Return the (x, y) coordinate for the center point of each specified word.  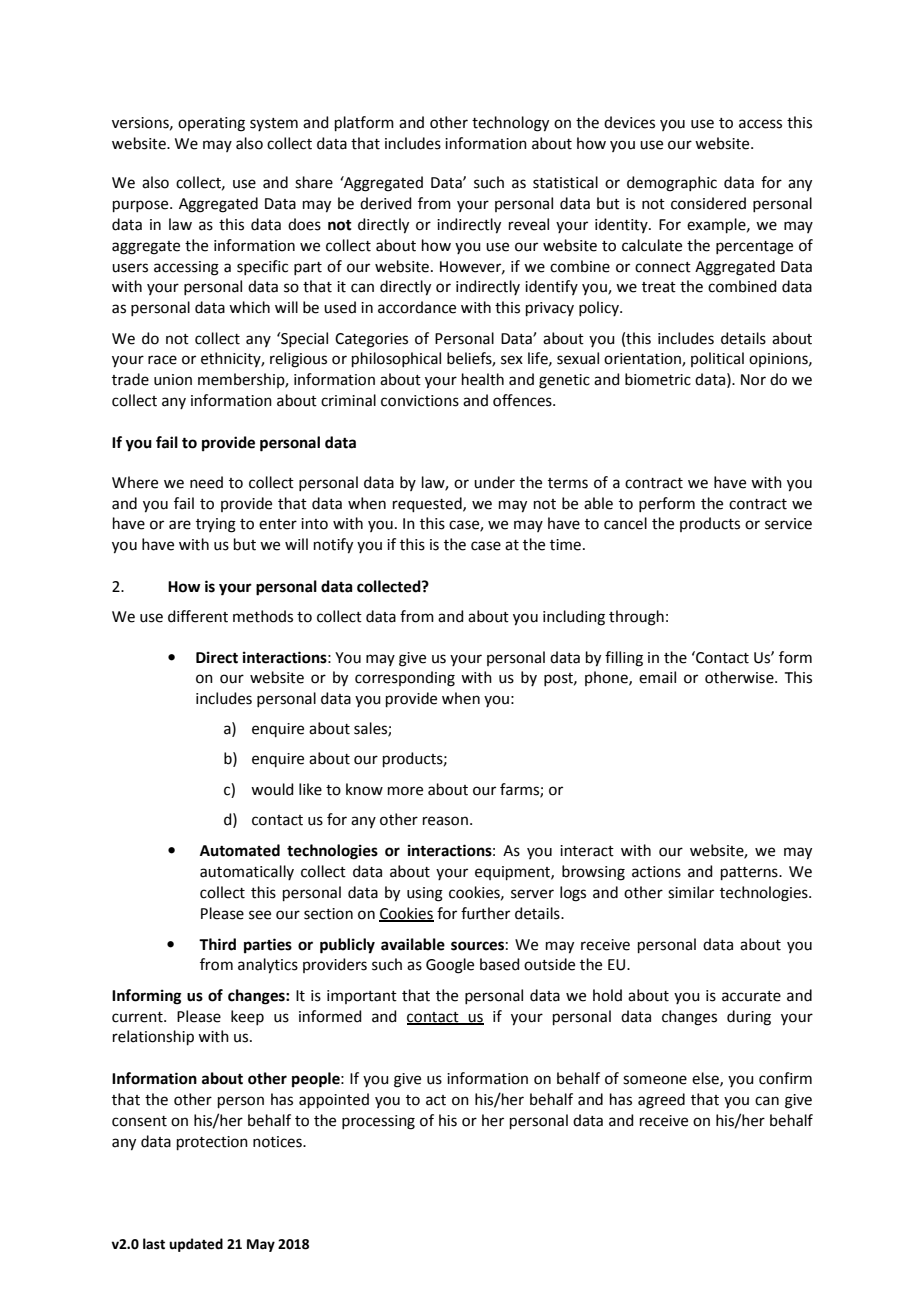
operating (211, 124)
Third (217, 944)
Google (450, 966)
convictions (420, 401)
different (198, 616)
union (173, 380)
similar (691, 892)
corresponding (405, 679)
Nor (753, 380)
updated (196, 1245)
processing (378, 1122)
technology (510, 124)
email (657, 677)
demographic (672, 184)
